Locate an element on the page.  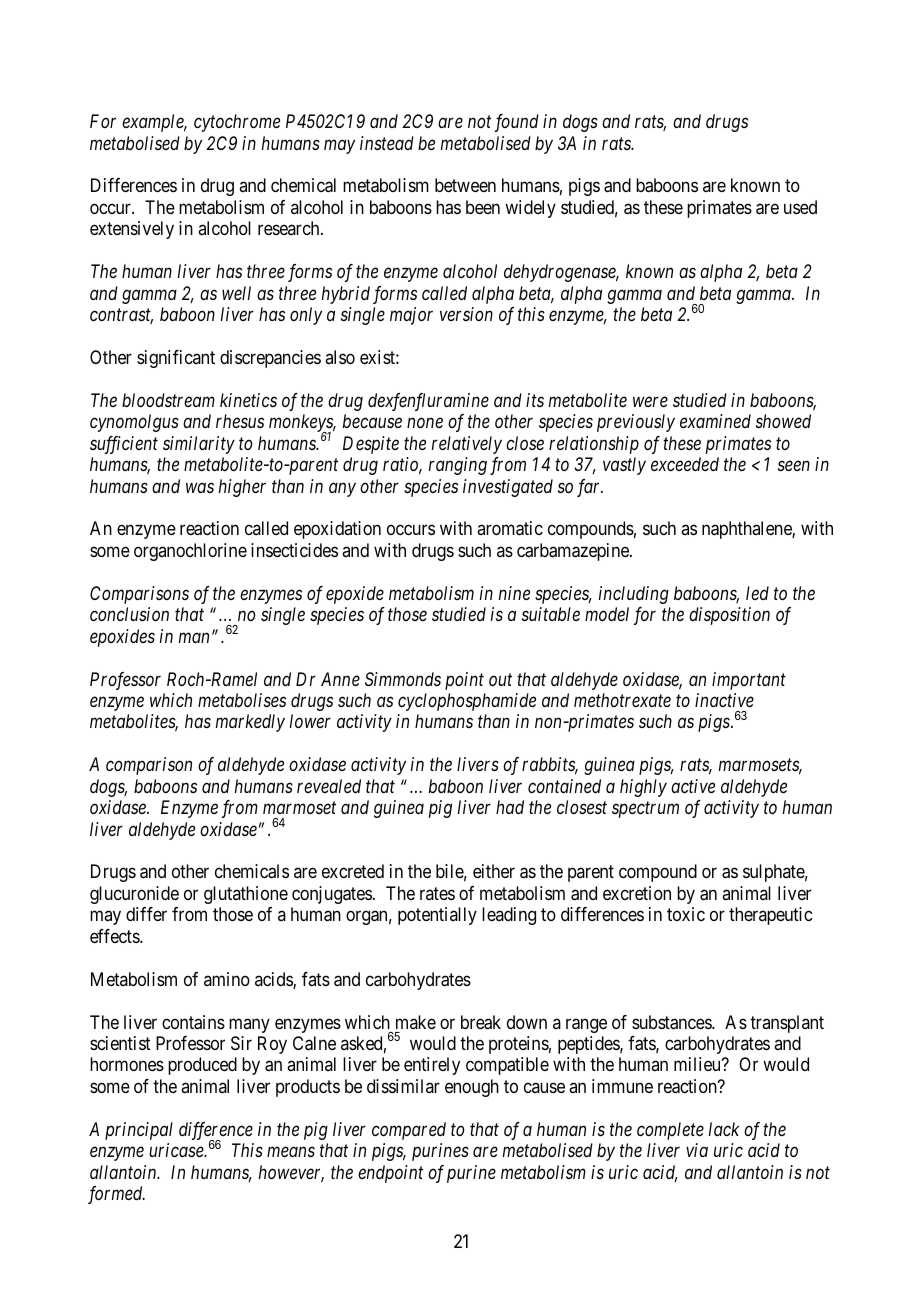
used is located at coordinates (800, 207).
